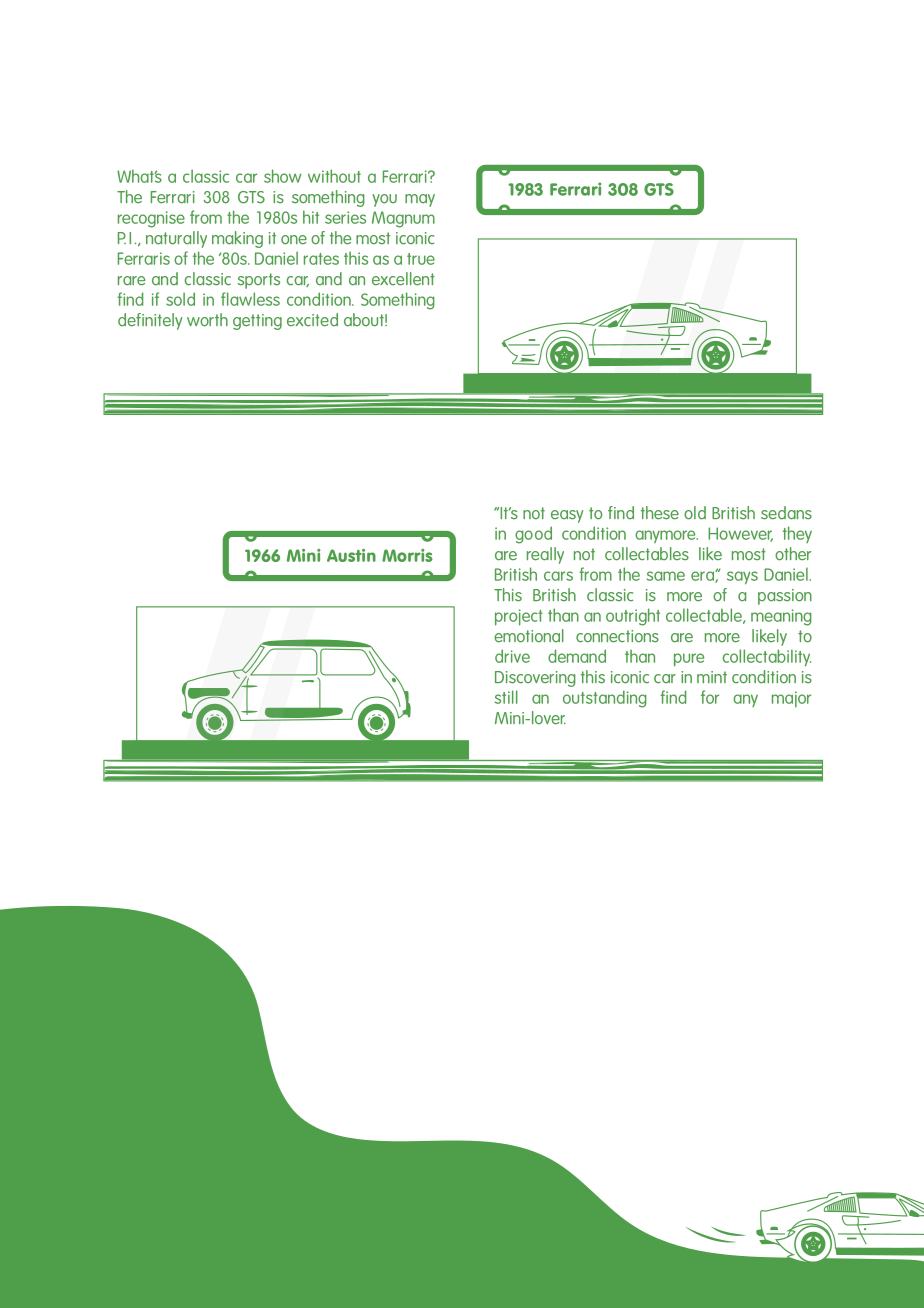  What do you see at coordinates (535, 679) in the document?
I see `Discovering` at bounding box center [535, 679].
